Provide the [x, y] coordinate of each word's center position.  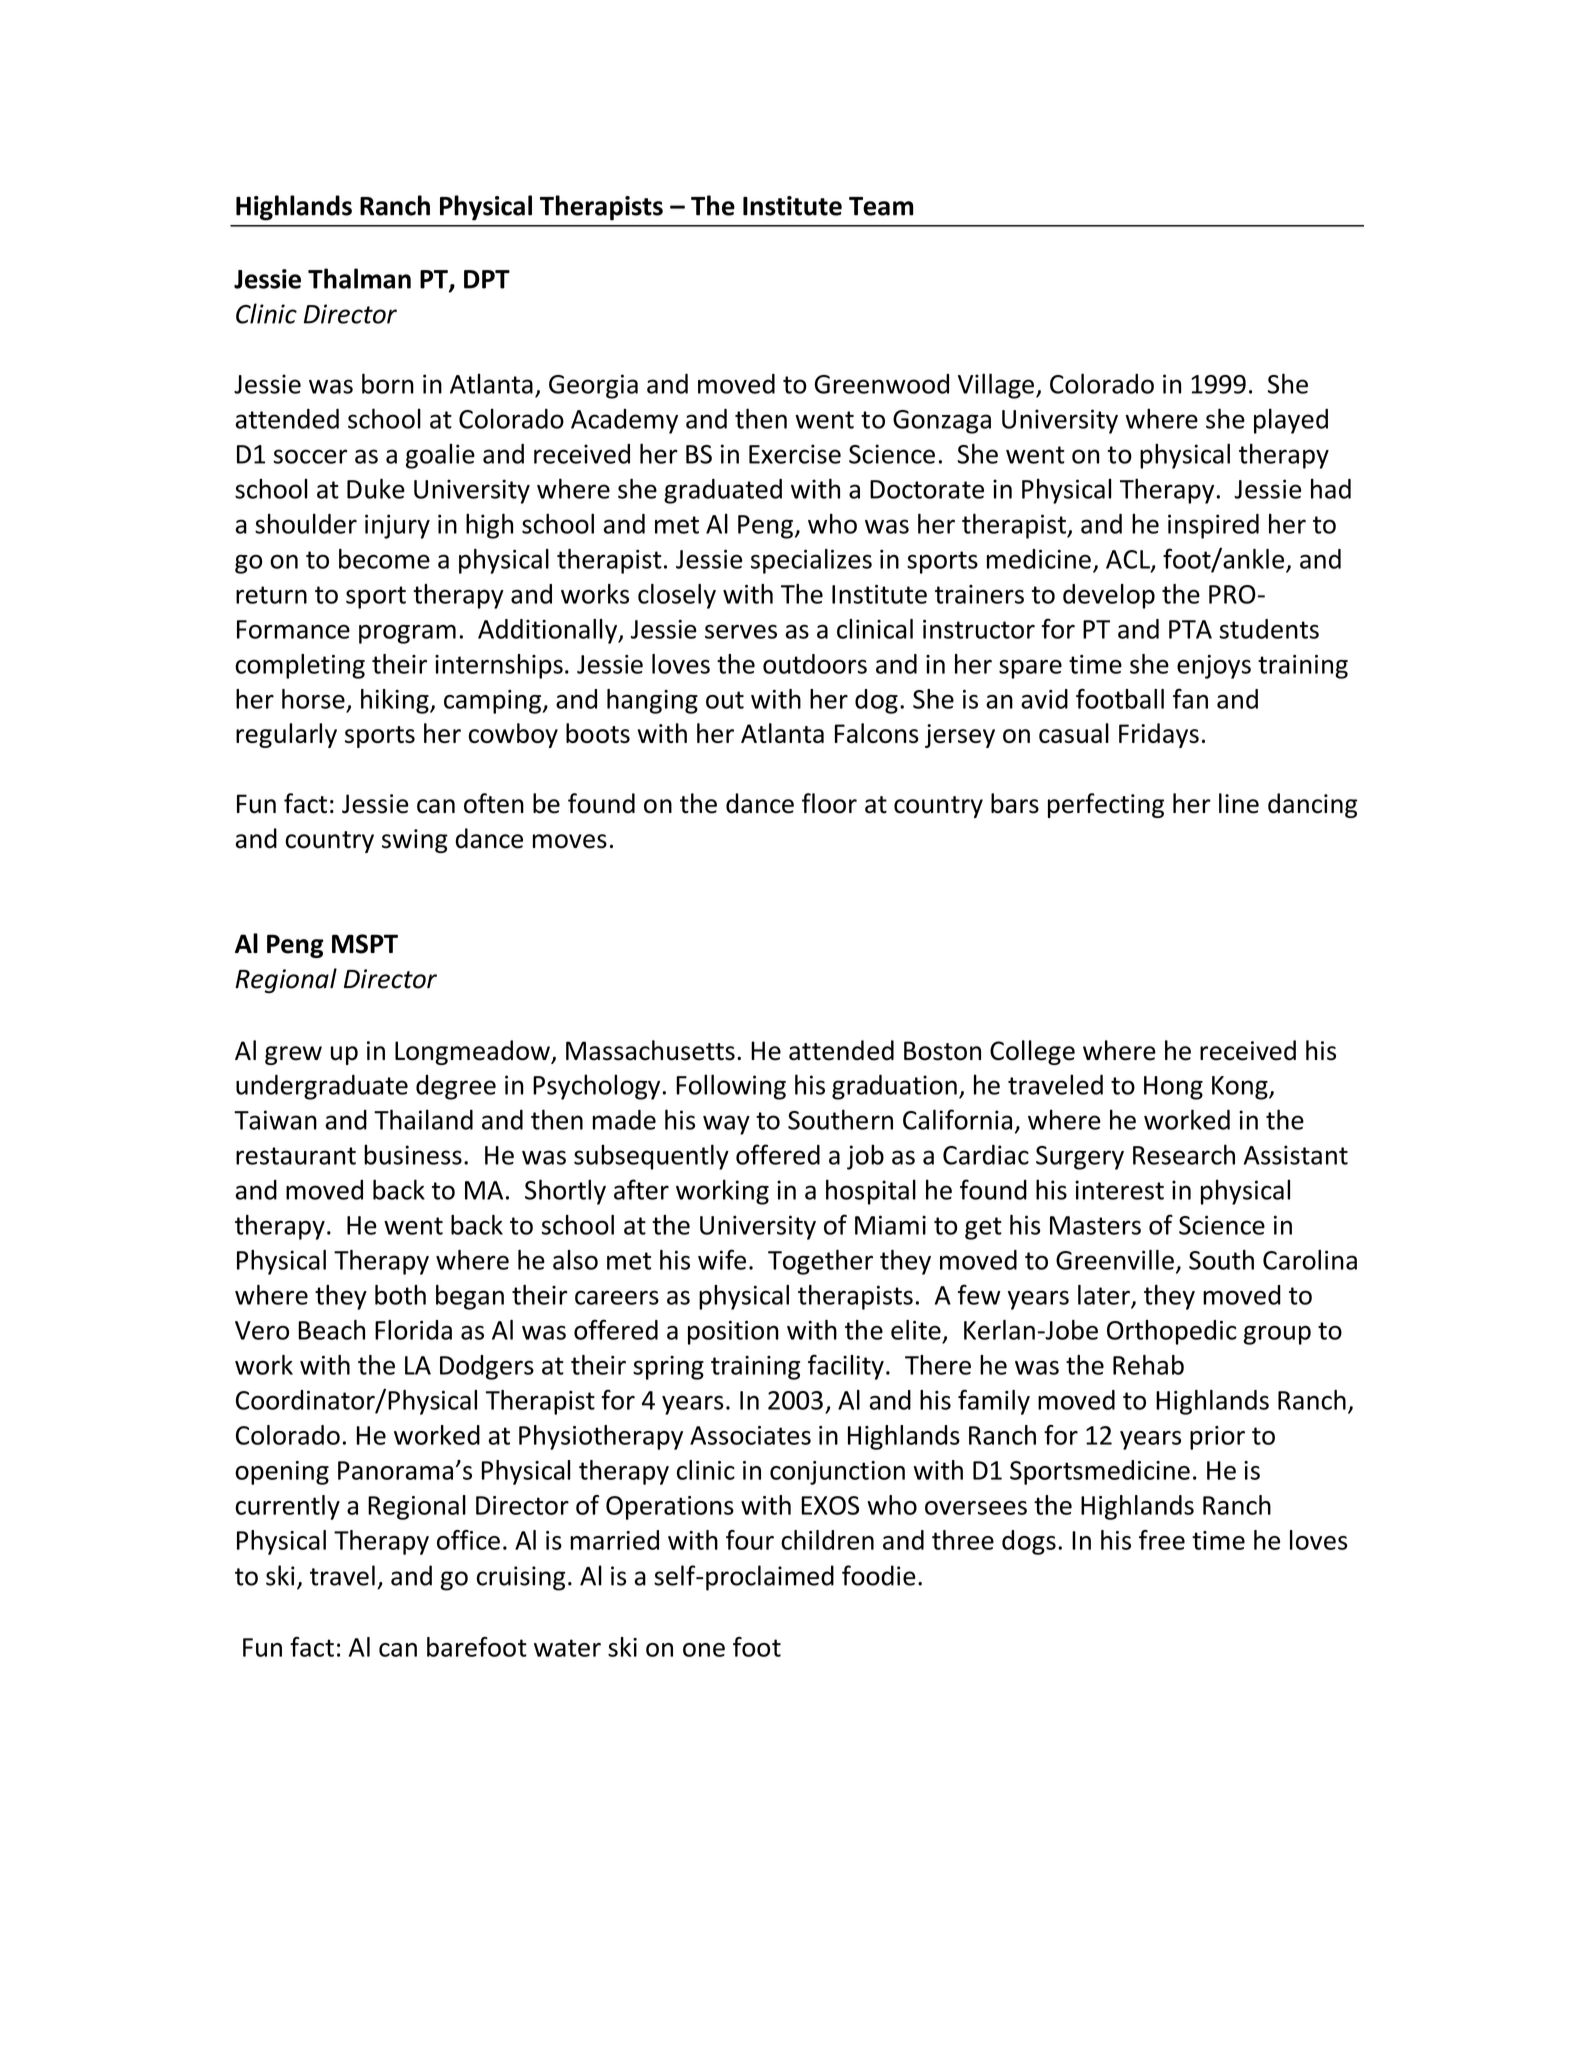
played [1291, 421]
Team [881, 206]
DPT [487, 279]
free [1162, 1540]
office [468, 1540]
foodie [879, 1575]
